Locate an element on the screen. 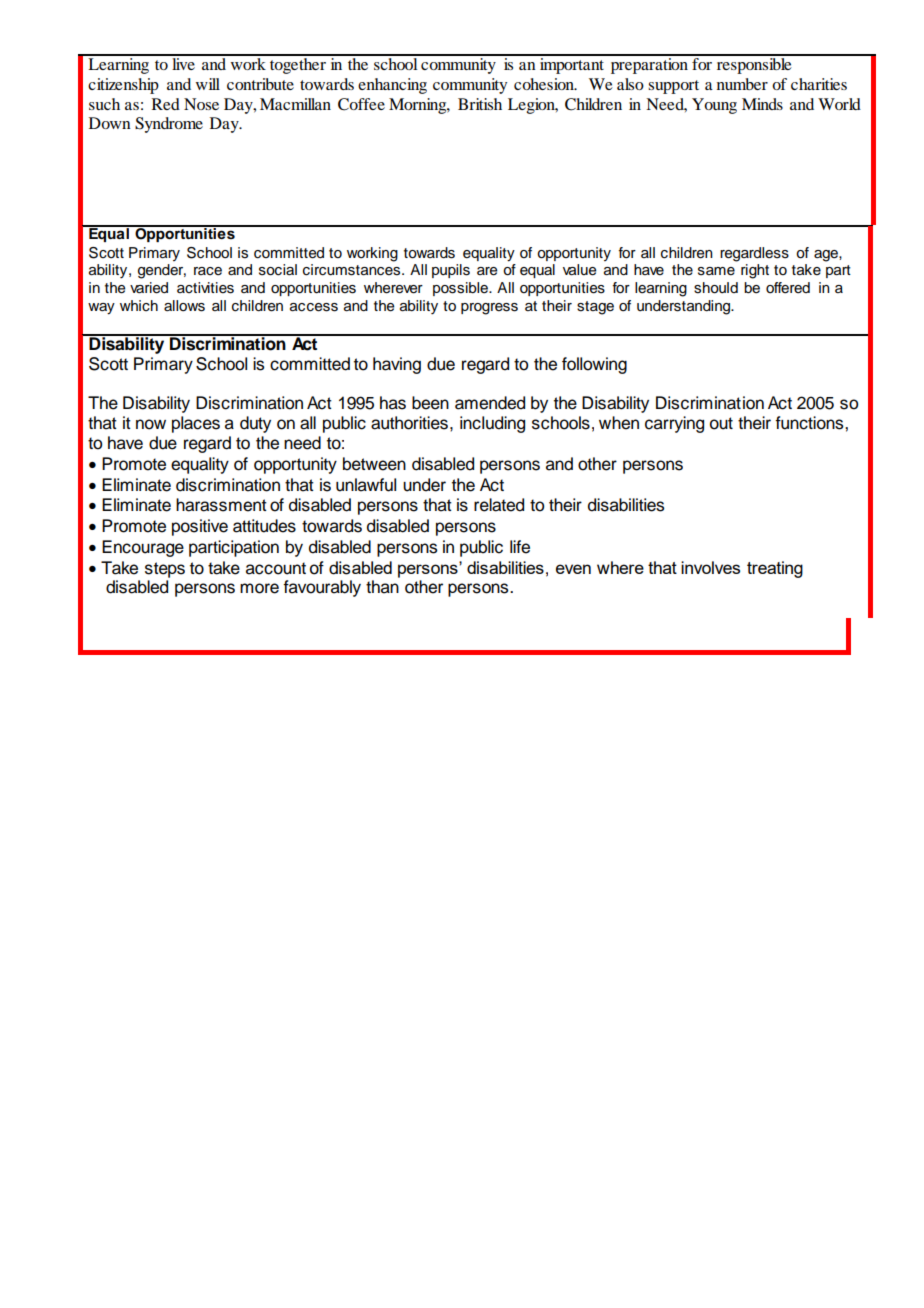 This screenshot has width=924, height=1308. British is located at coordinates (480, 104).
